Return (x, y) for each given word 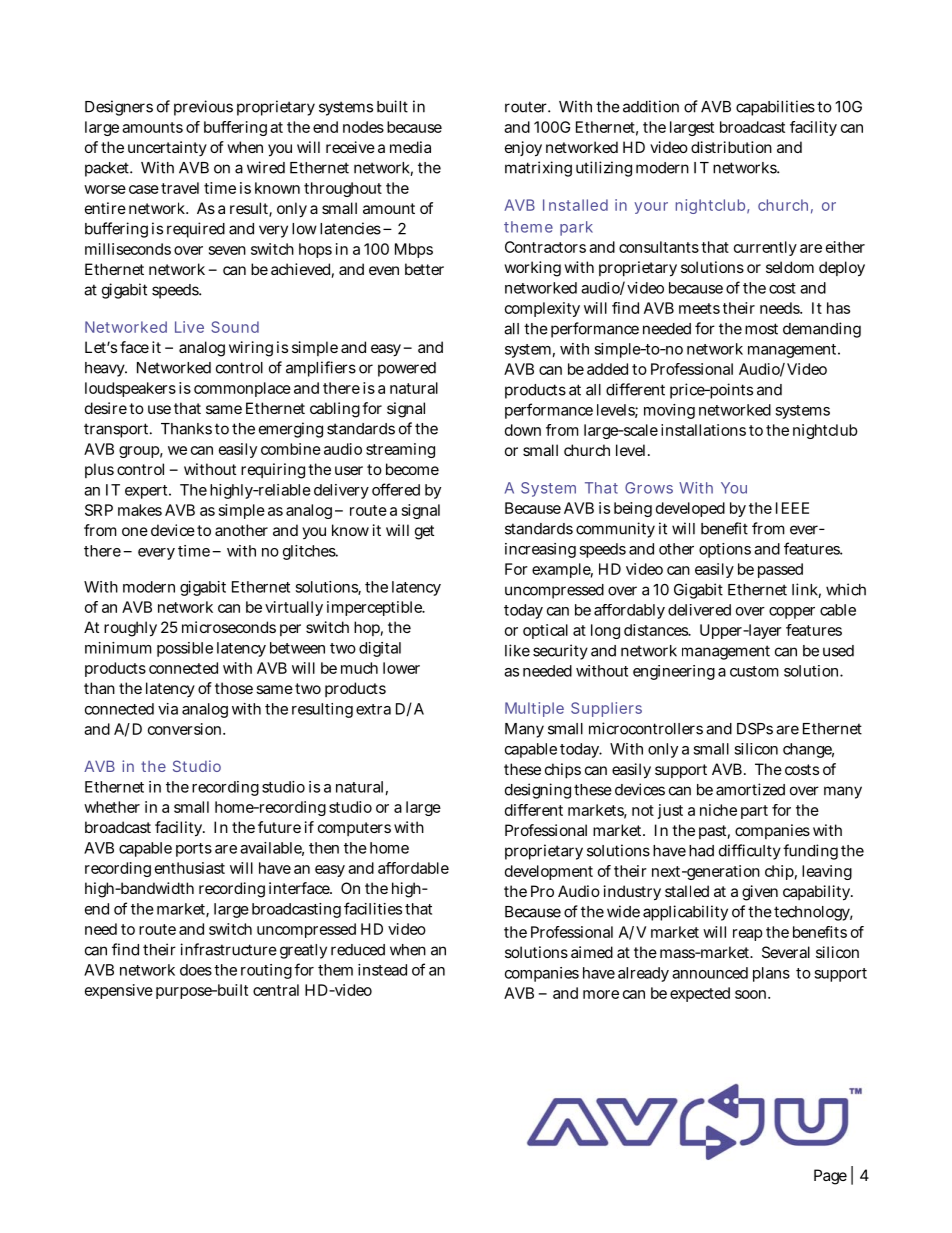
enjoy (523, 149)
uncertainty (167, 148)
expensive (119, 991)
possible (185, 649)
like (517, 650)
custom (754, 671)
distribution (731, 147)
